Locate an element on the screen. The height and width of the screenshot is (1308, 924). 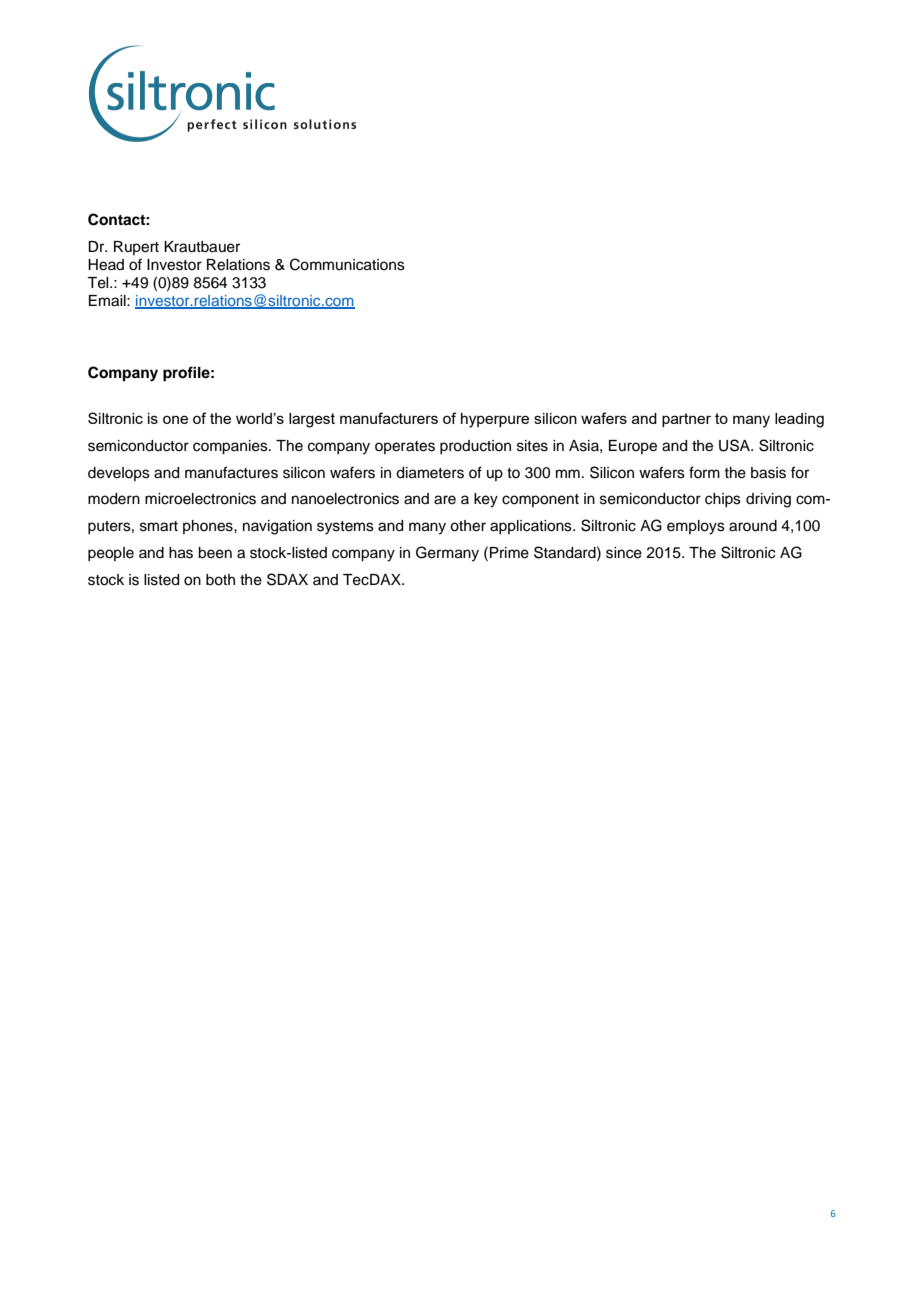
manufactures is located at coordinates (231, 472).
